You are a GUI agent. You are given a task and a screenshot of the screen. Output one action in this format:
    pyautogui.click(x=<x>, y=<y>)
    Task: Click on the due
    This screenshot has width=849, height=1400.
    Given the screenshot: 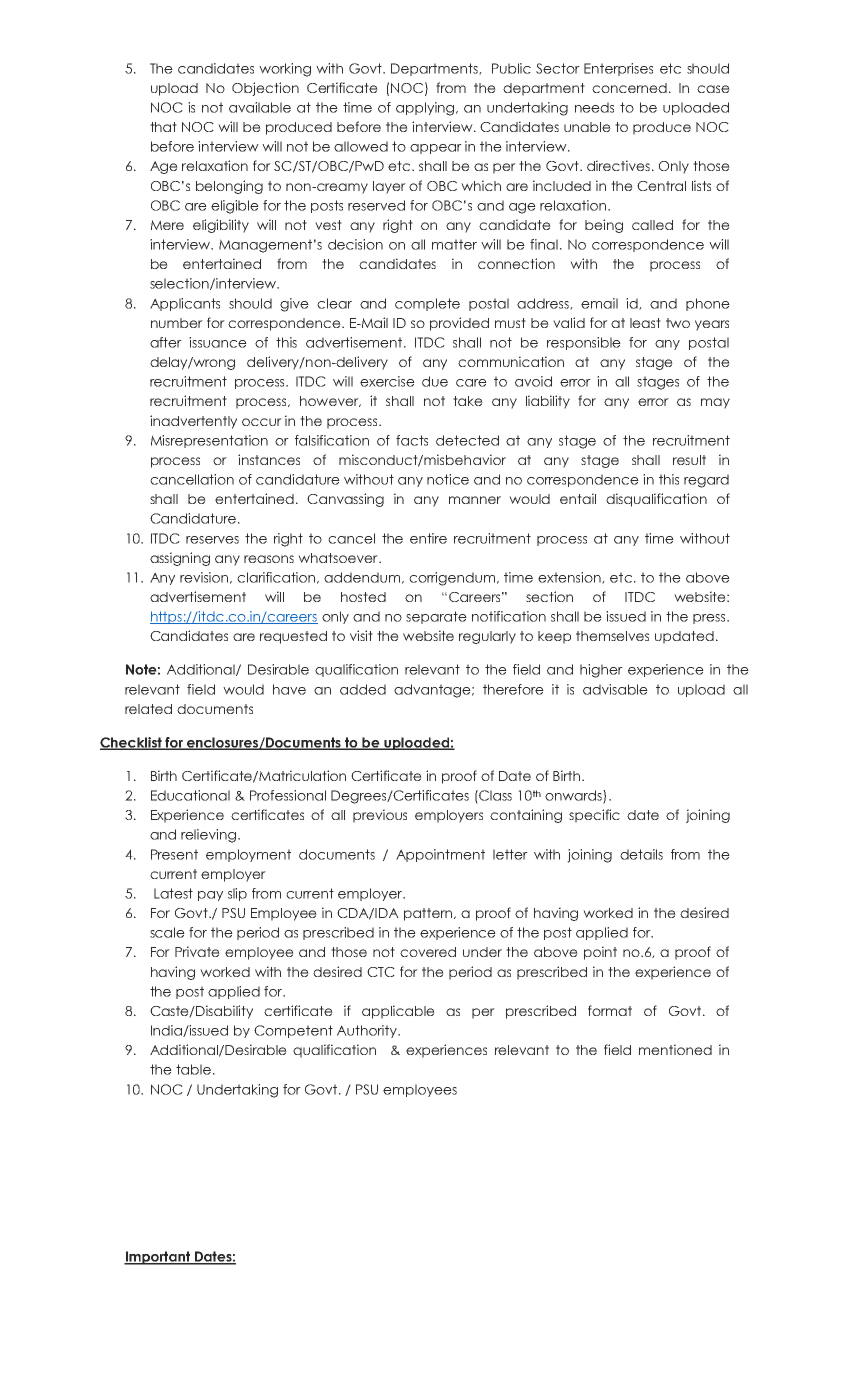 What is the action you would take?
    pyautogui.click(x=435, y=381)
